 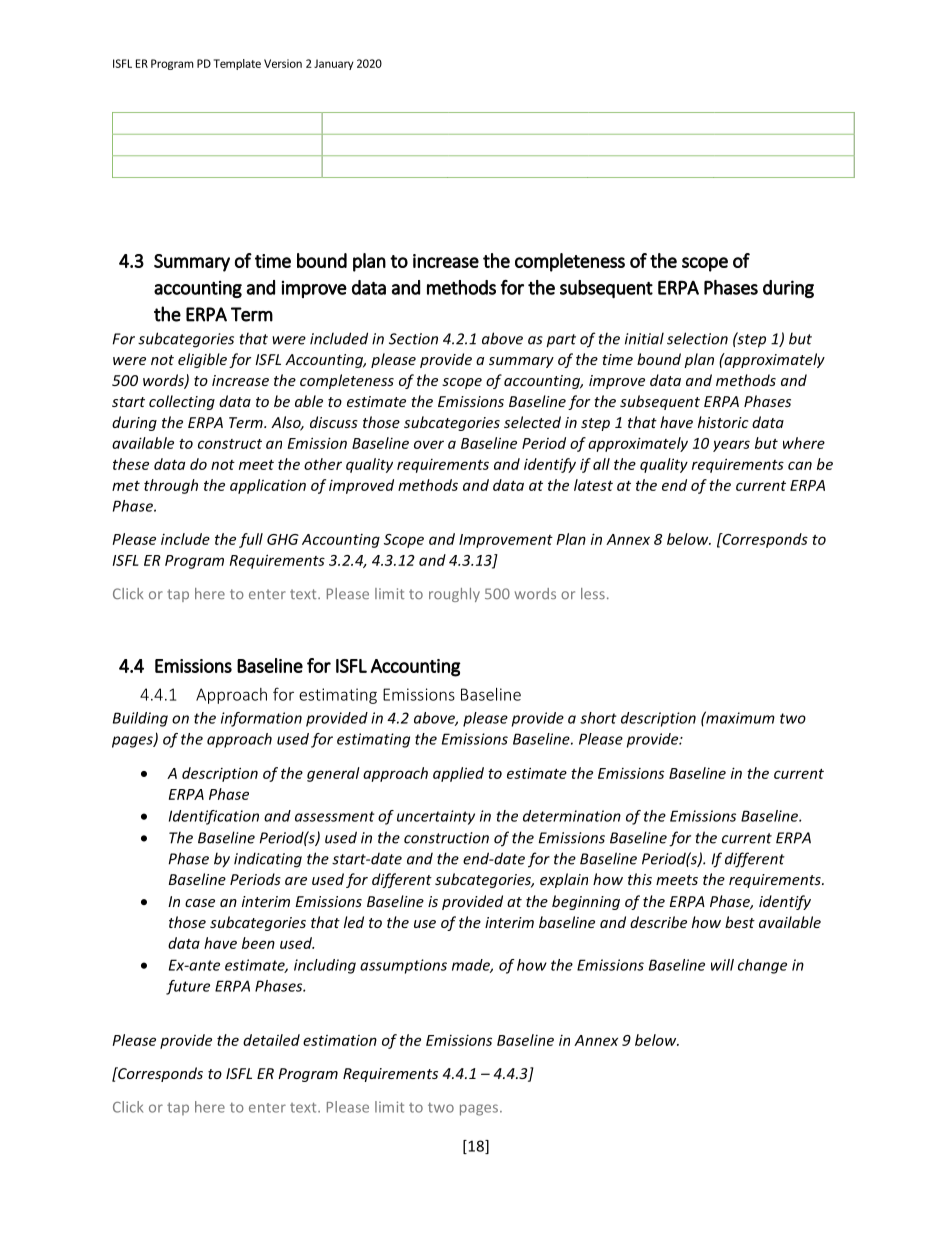 I want to click on selection, so click(x=697, y=338).
